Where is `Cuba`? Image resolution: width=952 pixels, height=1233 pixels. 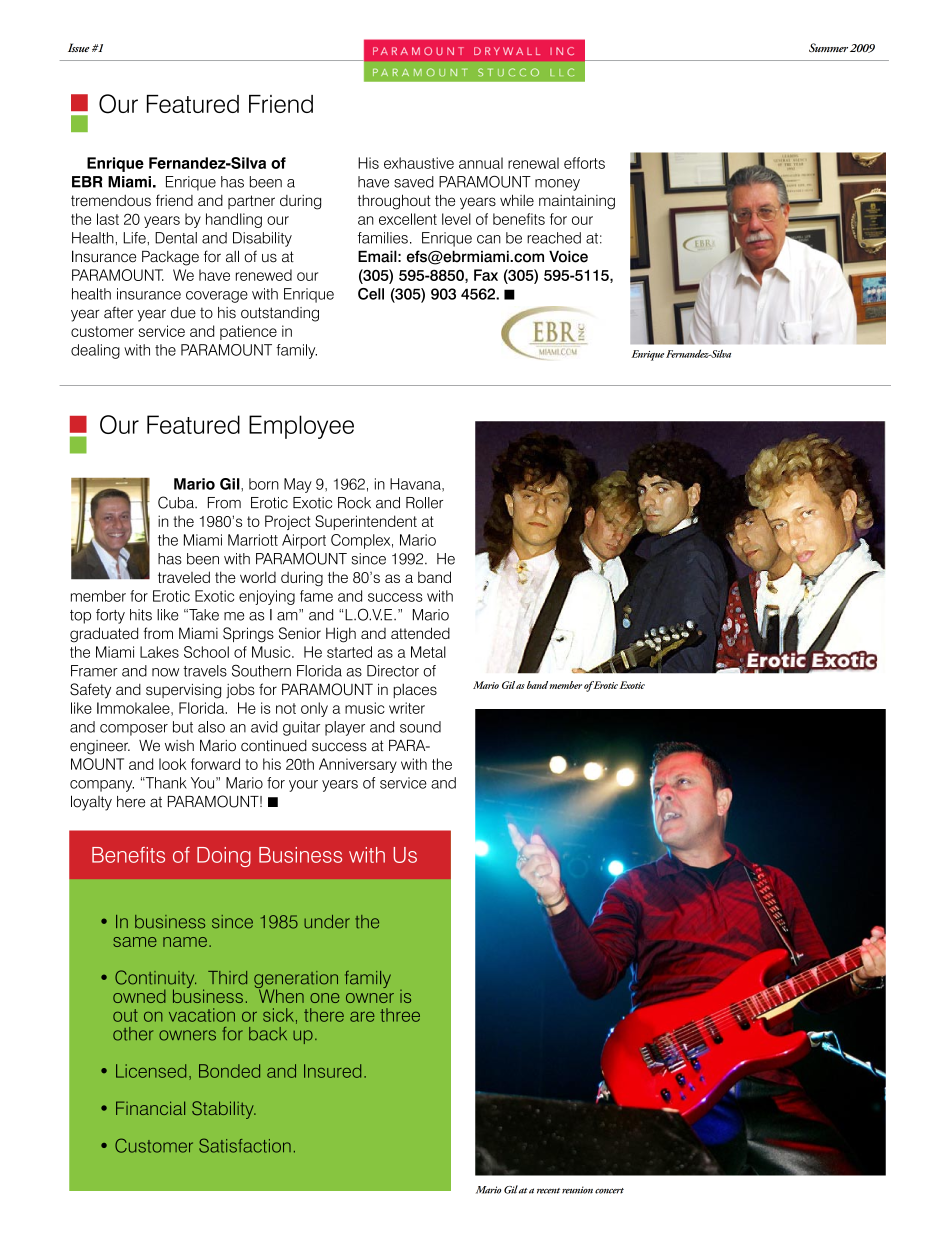
Cuba is located at coordinates (177, 502).
